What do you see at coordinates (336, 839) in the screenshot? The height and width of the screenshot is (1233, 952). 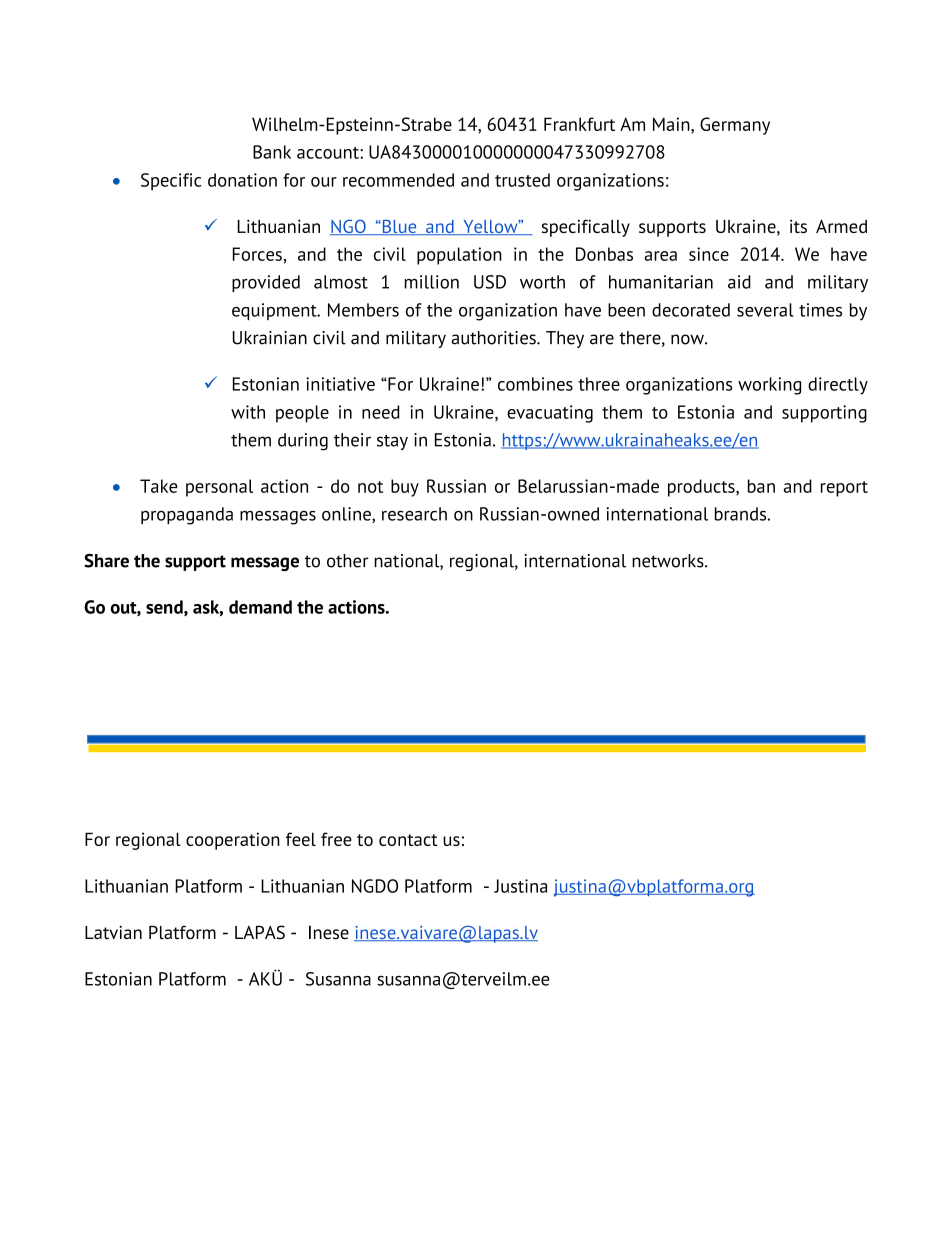 I see `free` at bounding box center [336, 839].
